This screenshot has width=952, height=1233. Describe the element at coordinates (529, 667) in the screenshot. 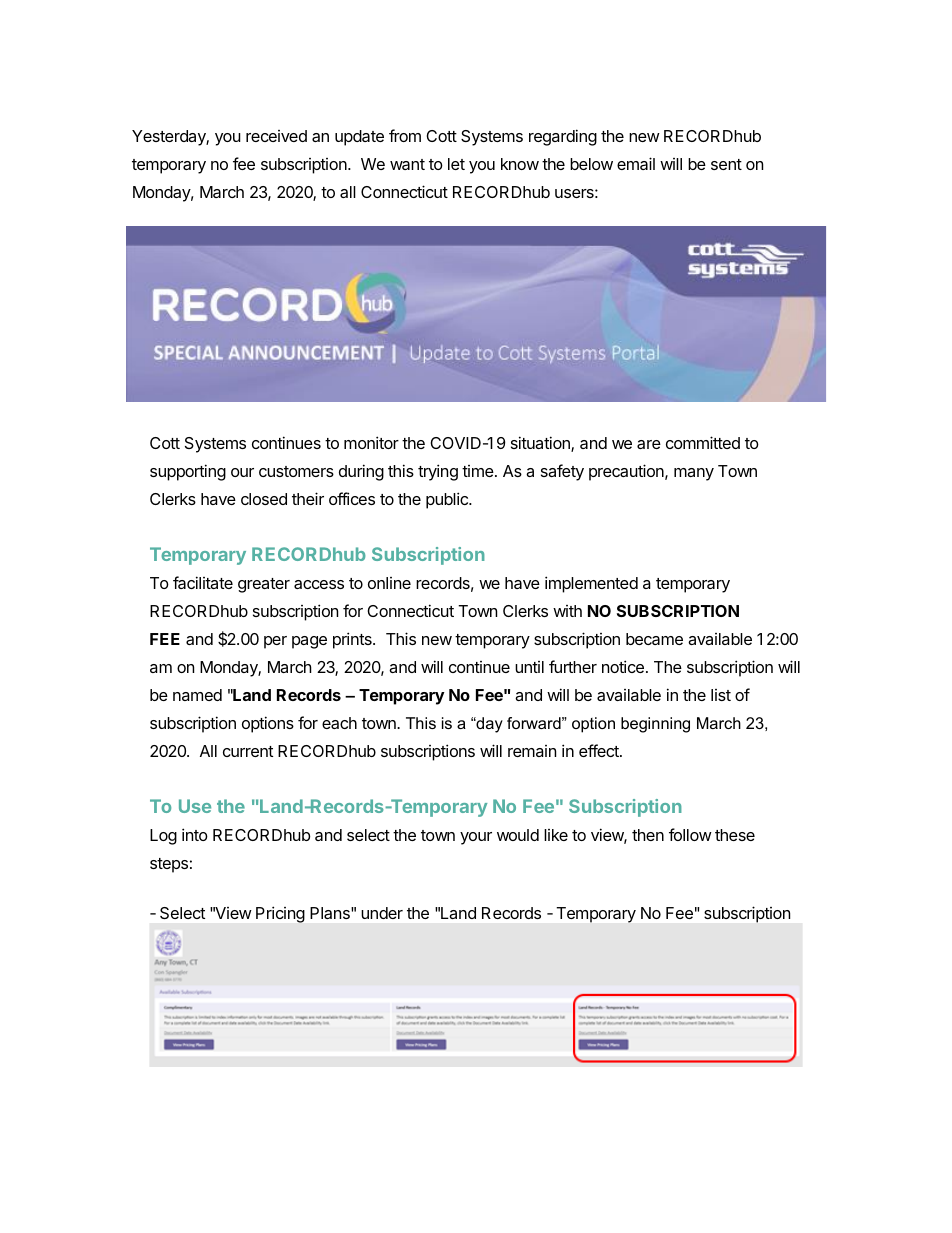

I see `until` at that location.
